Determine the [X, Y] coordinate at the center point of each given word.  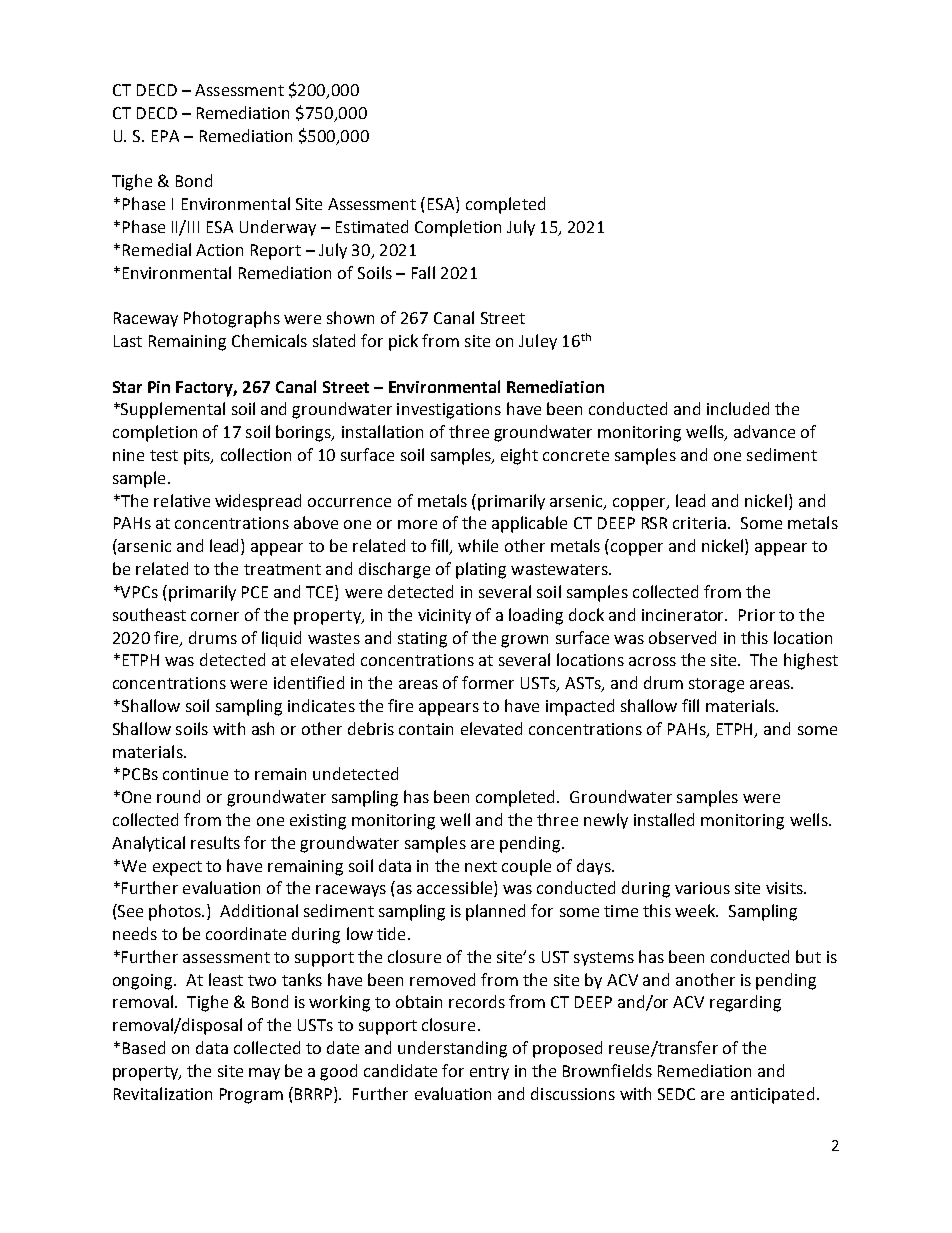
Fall [423, 272]
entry [489, 1073]
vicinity [444, 616]
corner [215, 616]
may [264, 1074]
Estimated [372, 226]
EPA [165, 136]
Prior [757, 615]
